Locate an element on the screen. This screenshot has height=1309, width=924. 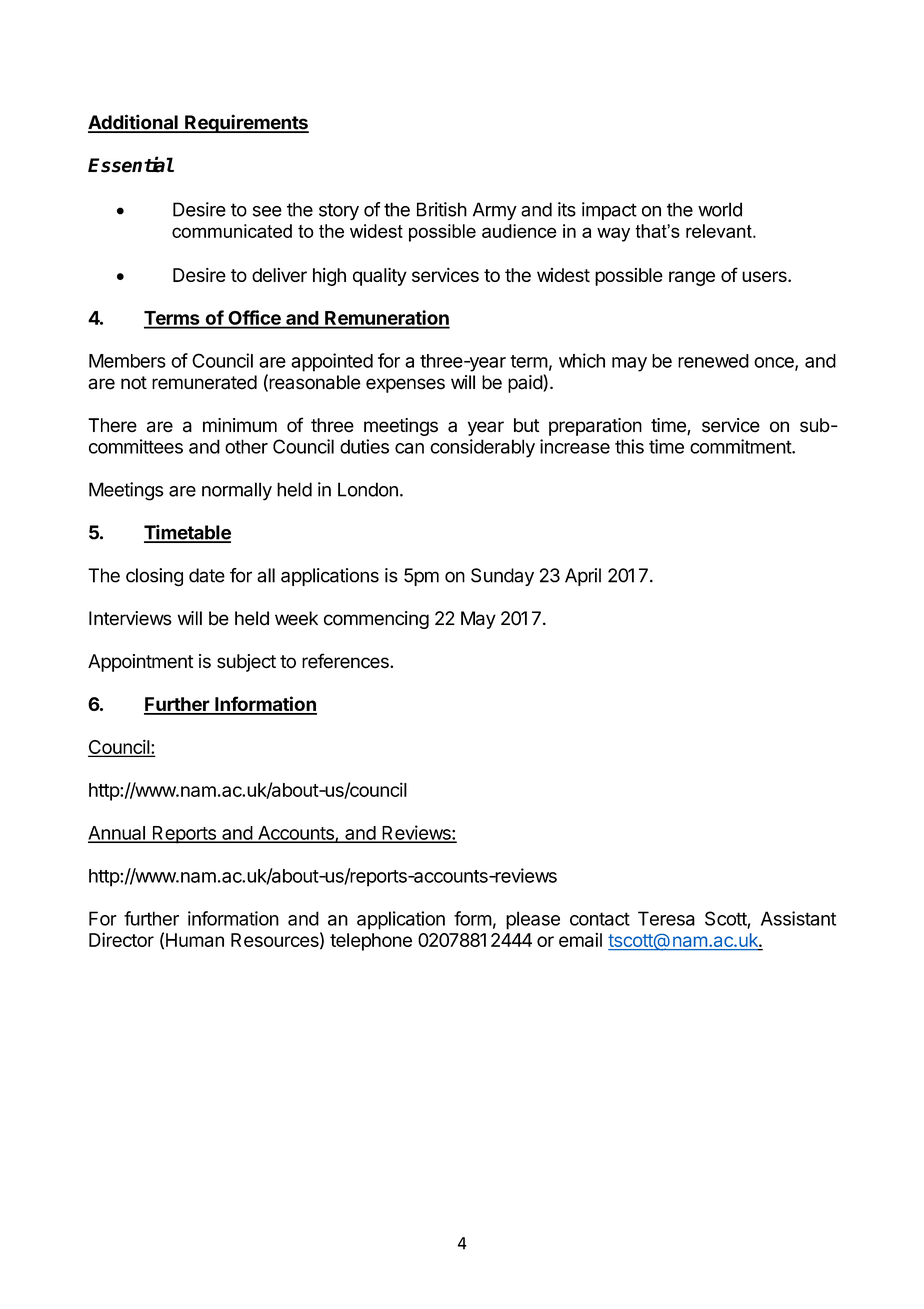
commitment is located at coordinates (741, 446).
